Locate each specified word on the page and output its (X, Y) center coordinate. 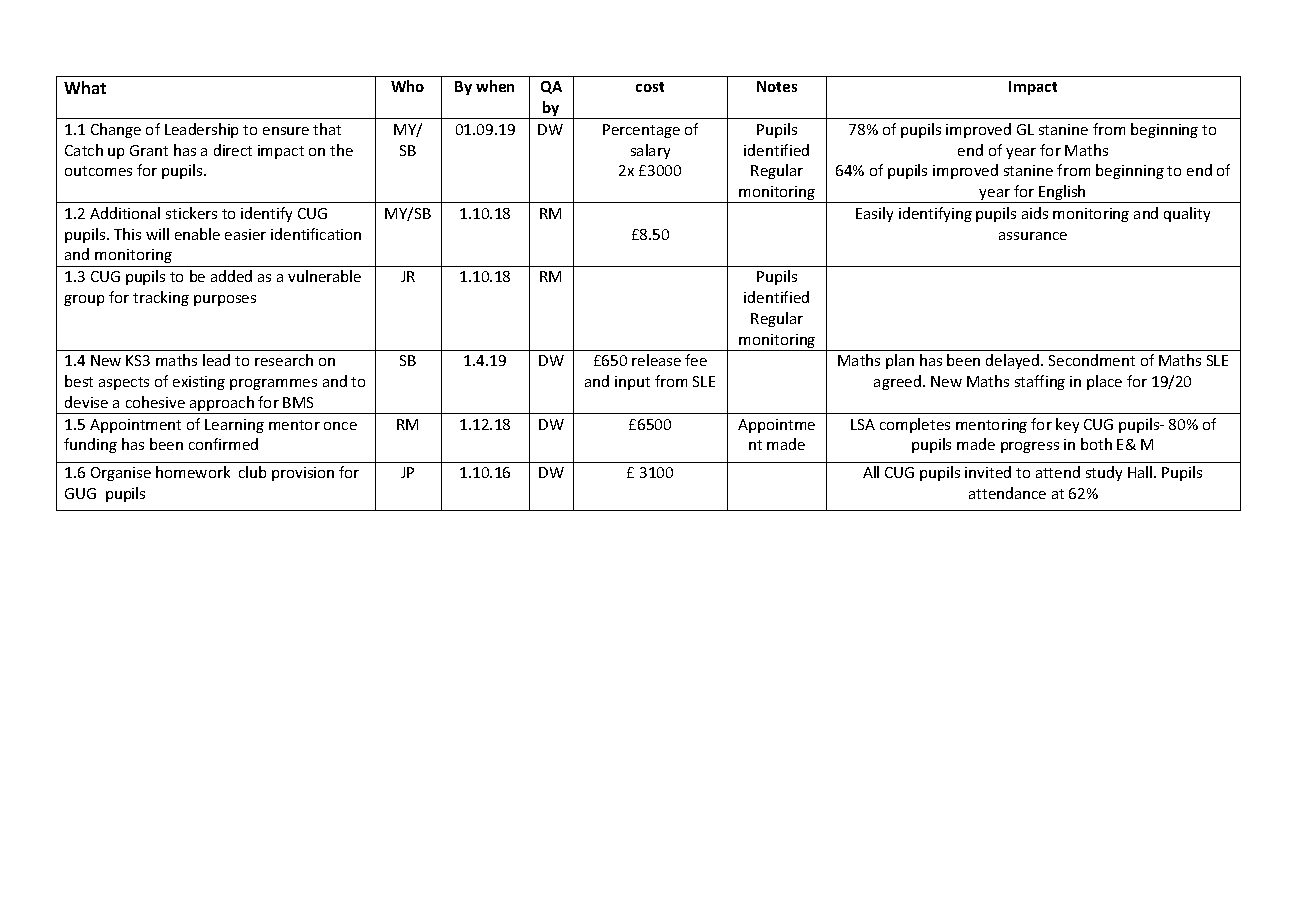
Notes (777, 86)
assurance (1033, 236)
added (231, 276)
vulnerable (324, 276)
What (85, 87)
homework (193, 472)
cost (650, 87)
